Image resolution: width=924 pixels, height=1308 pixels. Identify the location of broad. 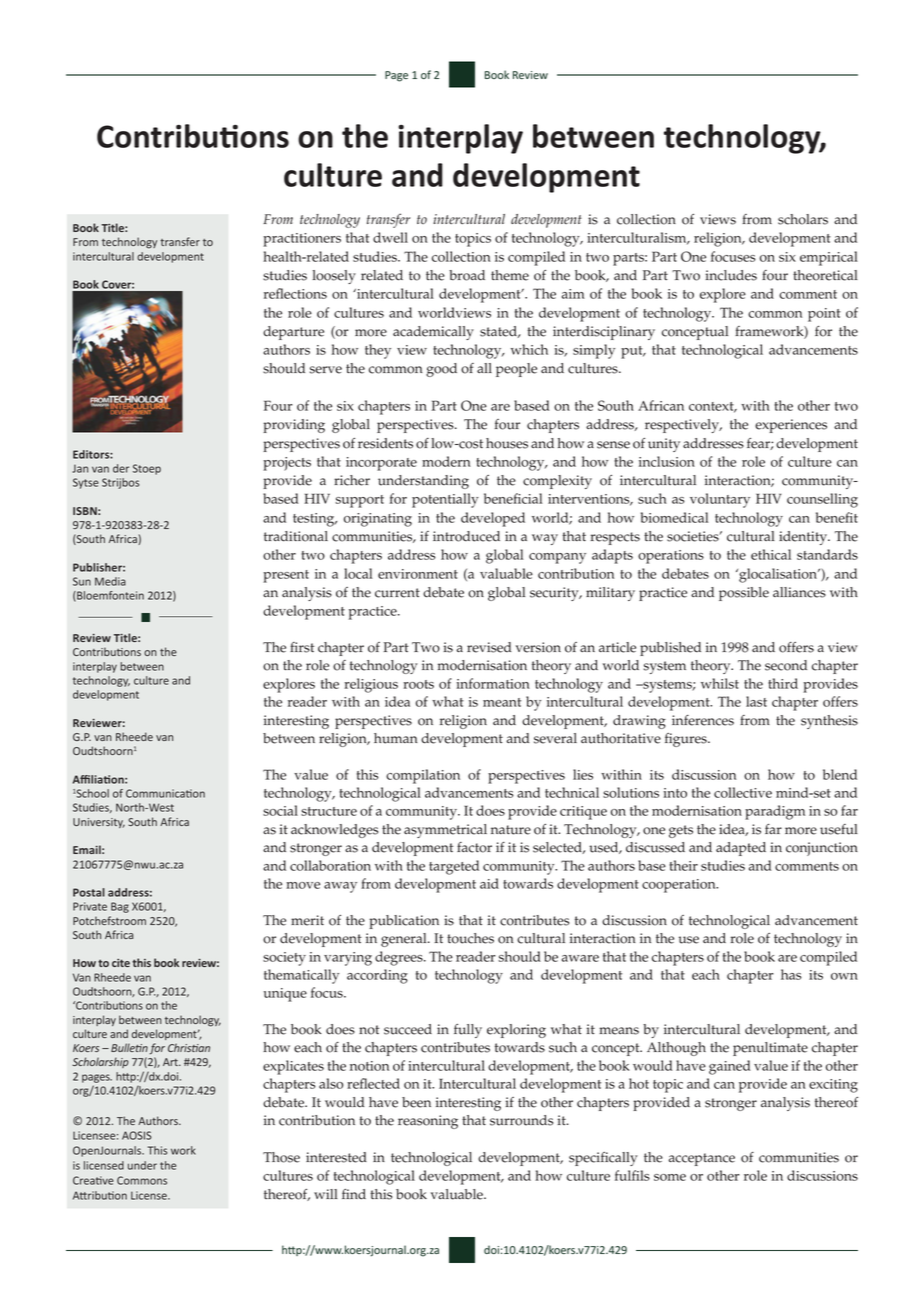
(467, 275).
